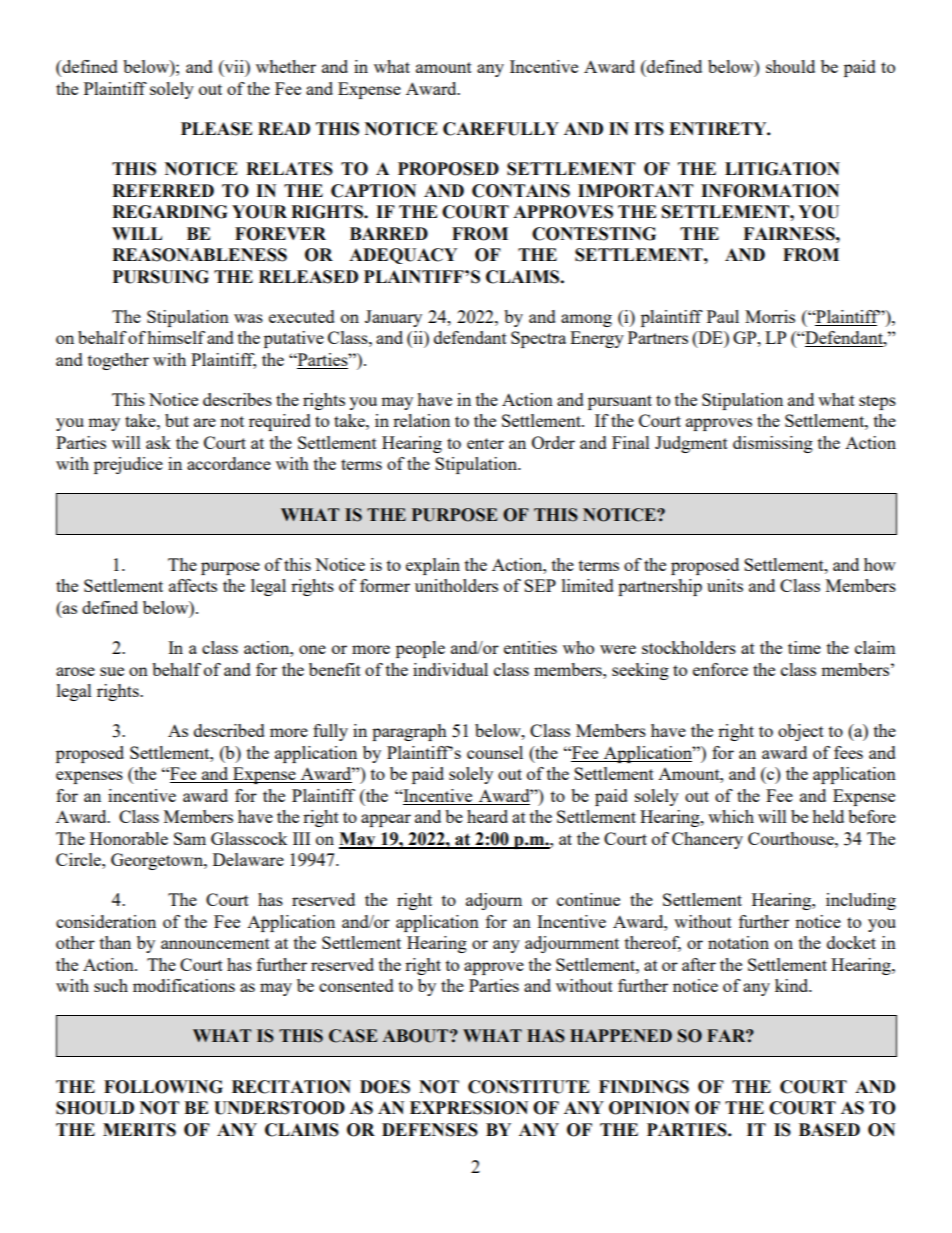  Describe the element at coordinates (193, 585) in the image. I see `affects` at that location.
